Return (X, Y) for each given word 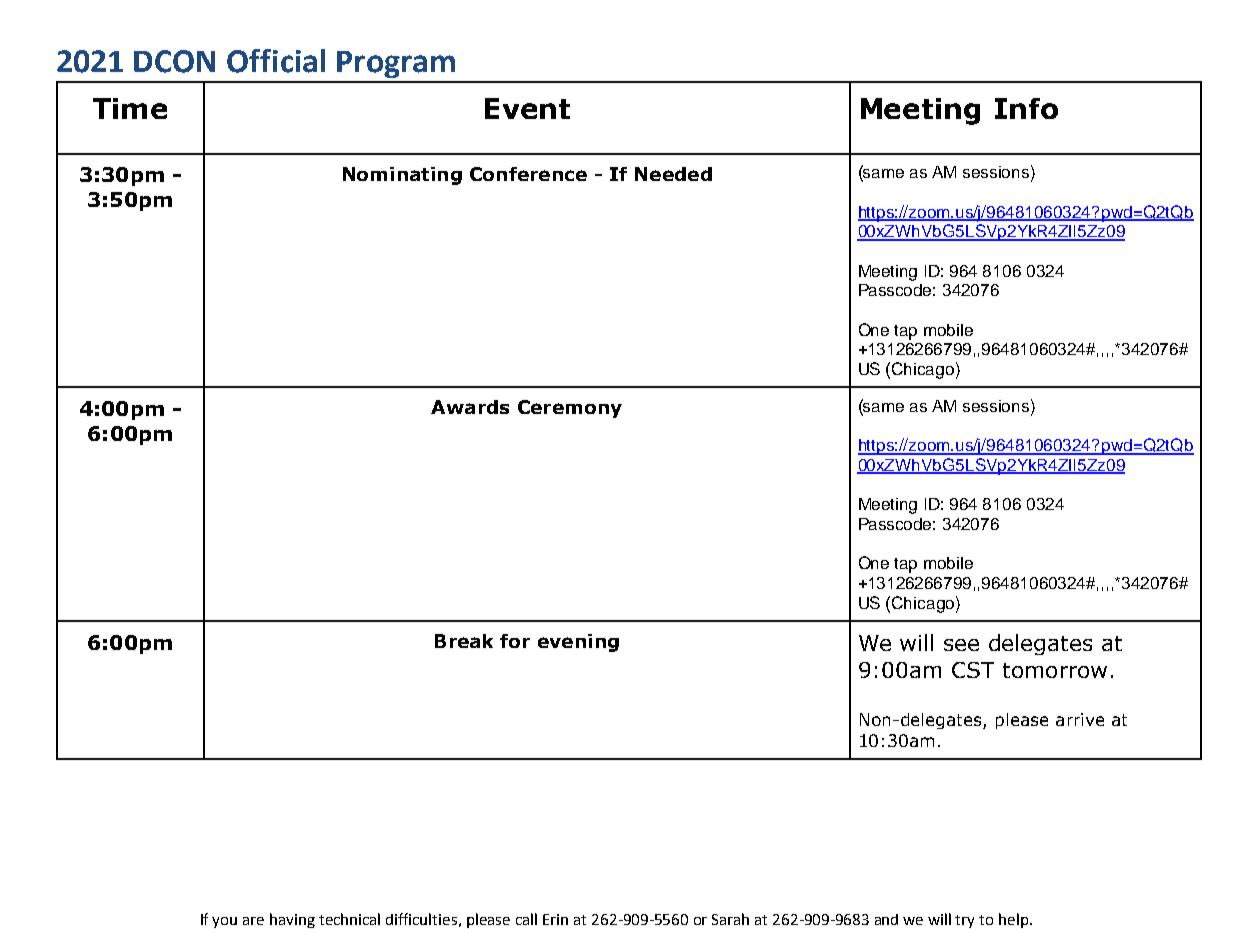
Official (276, 61)
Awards (470, 407)
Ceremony (570, 409)
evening (578, 643)
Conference (528, 174)
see (961, 645)
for (515, 641)
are (253, 921)
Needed (673, 174)
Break (464, 641)
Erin (555, 919)
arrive (1080, 719)
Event (527, 108)
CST (973, 670)
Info (1026, 108)
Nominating (402, 176)
